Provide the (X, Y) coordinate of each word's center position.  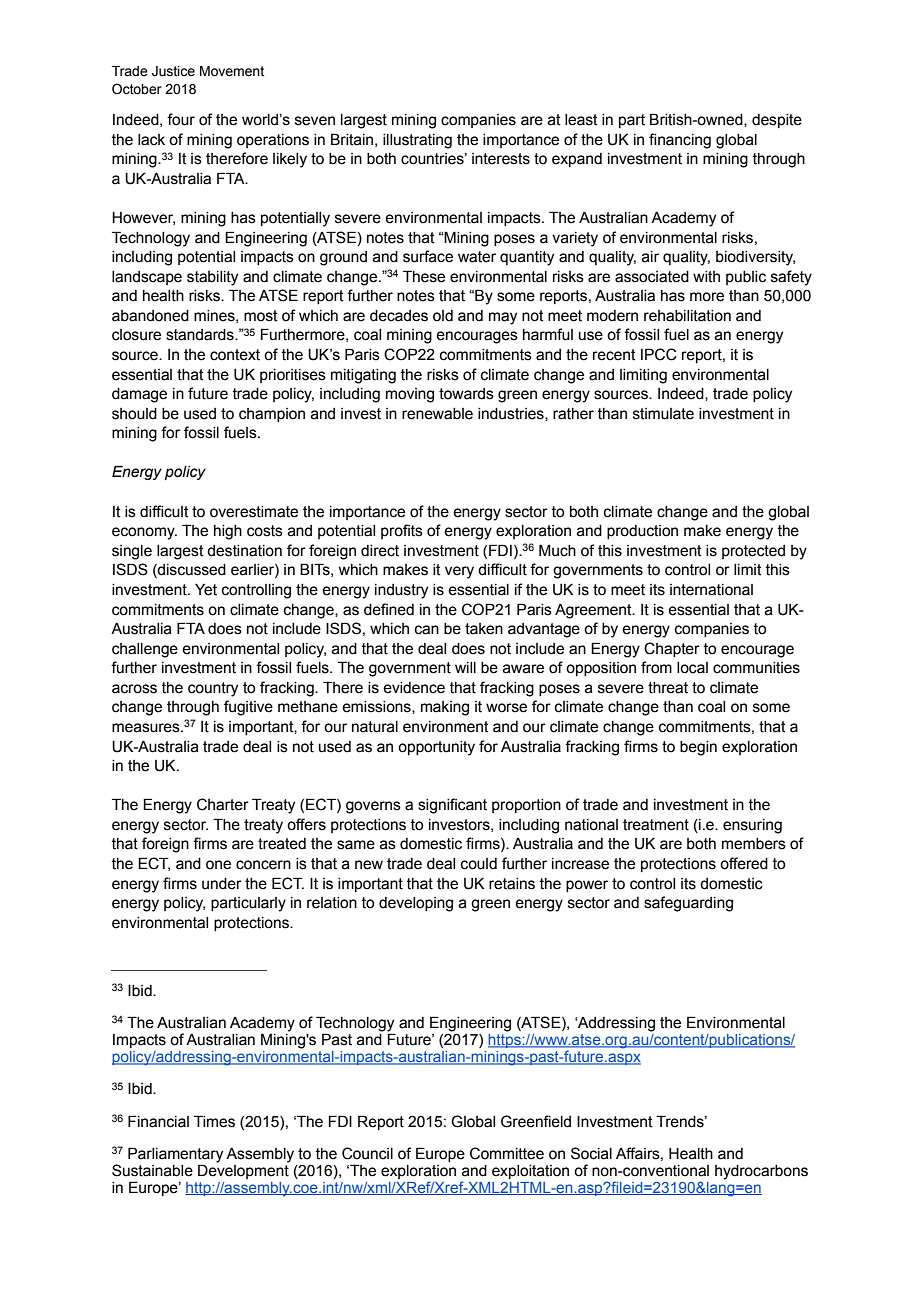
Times (214, 1121)
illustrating (417, 141)
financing (680, 141)
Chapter (672, 649)
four (181, 119)
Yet (206, 590)
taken (484, 629)
